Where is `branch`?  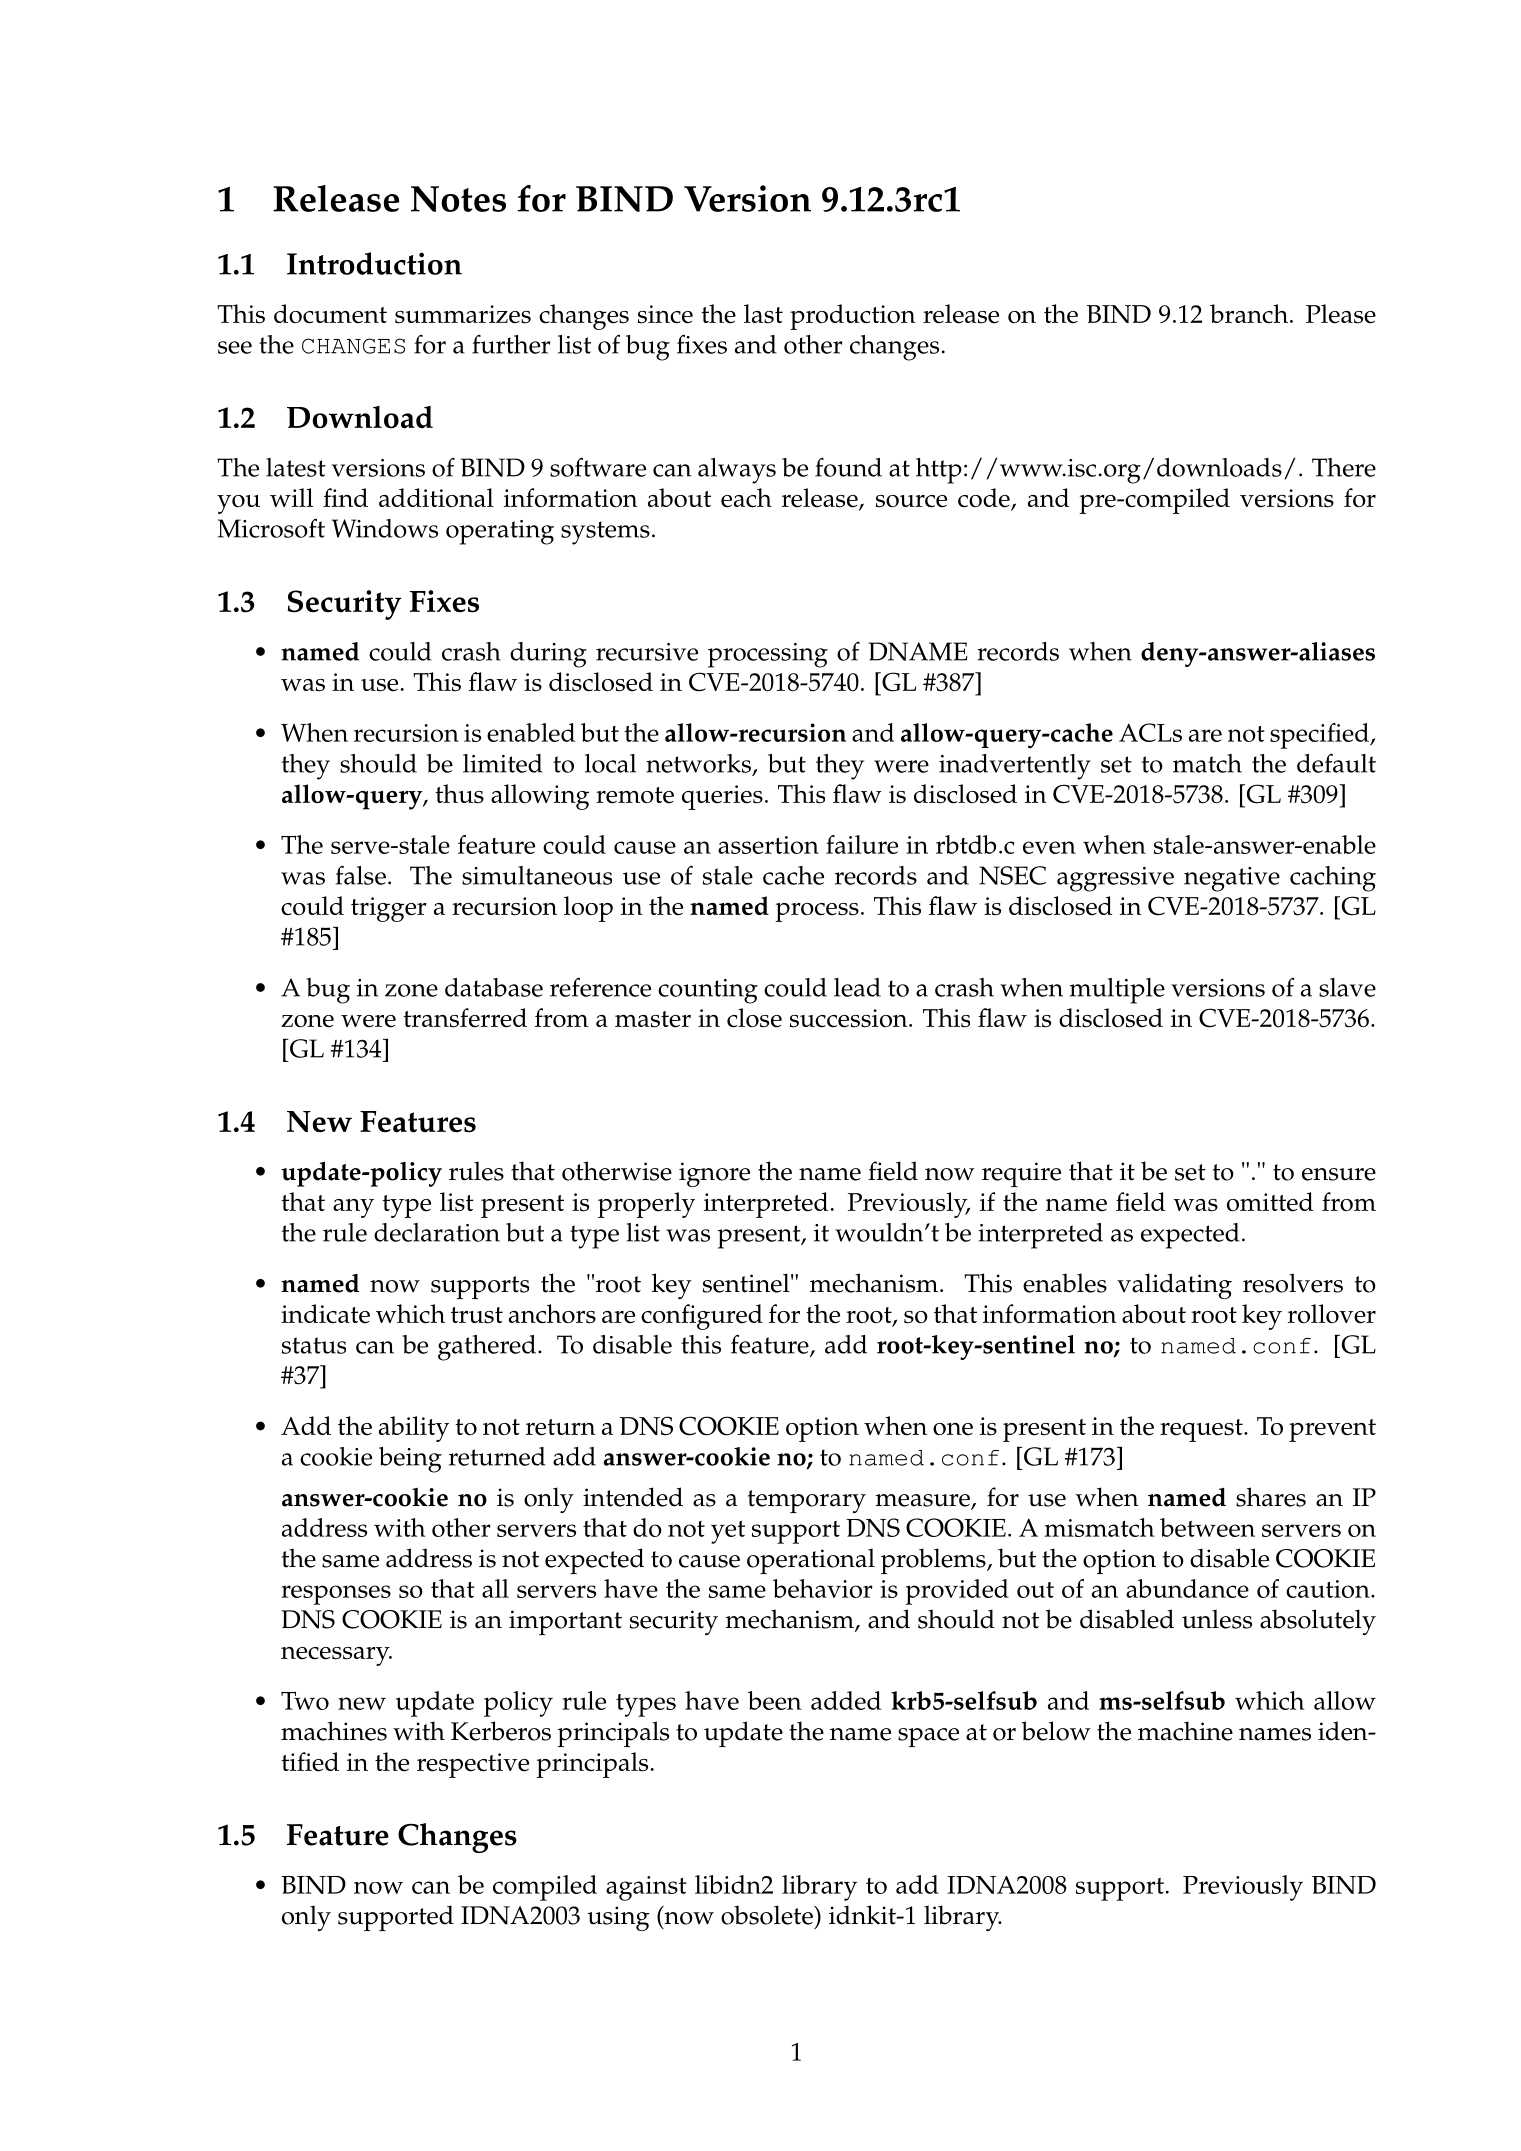 branch is located at coordinates (1249, 314).
